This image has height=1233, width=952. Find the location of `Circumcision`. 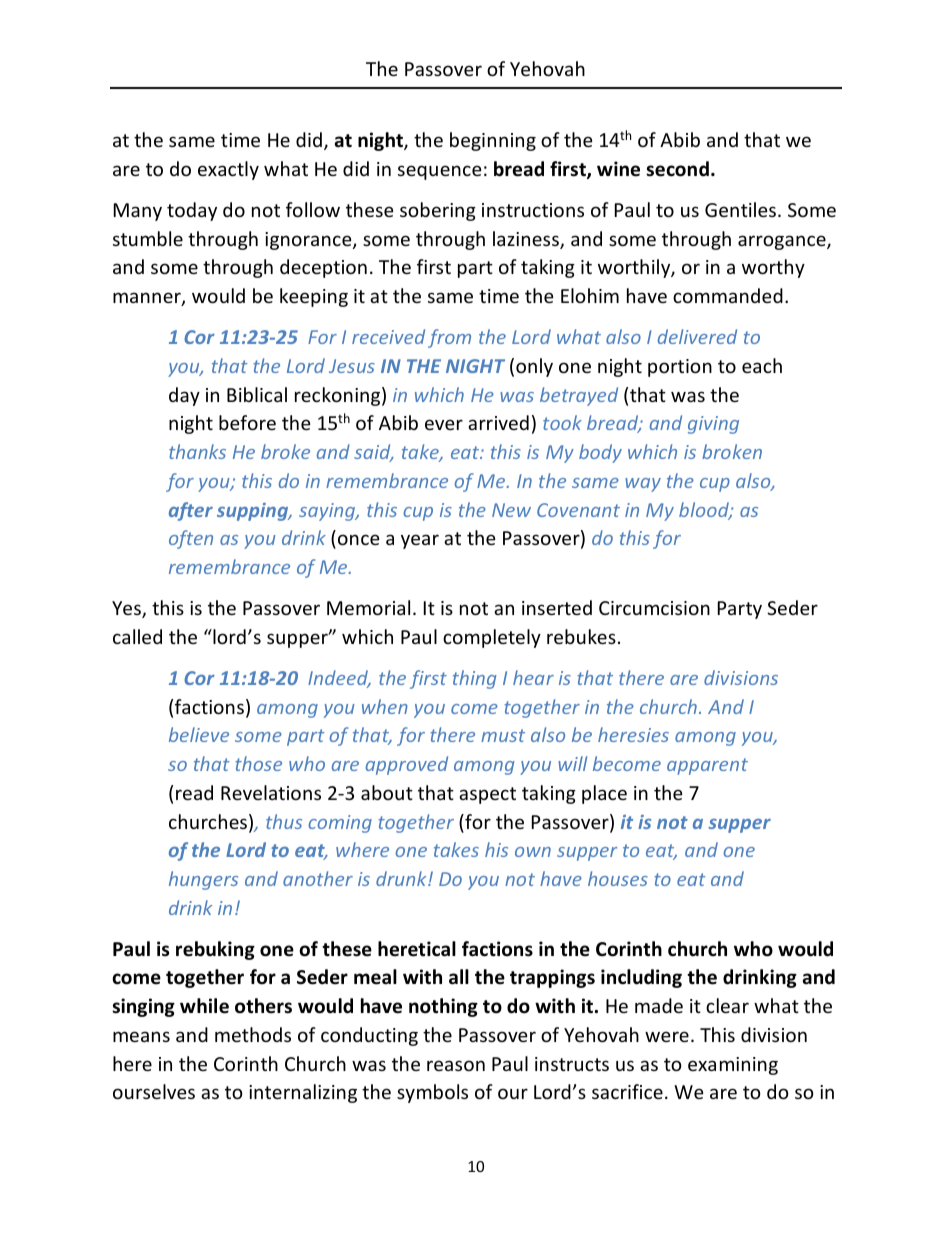

Circumcision is located at coordinates (654, 608).
